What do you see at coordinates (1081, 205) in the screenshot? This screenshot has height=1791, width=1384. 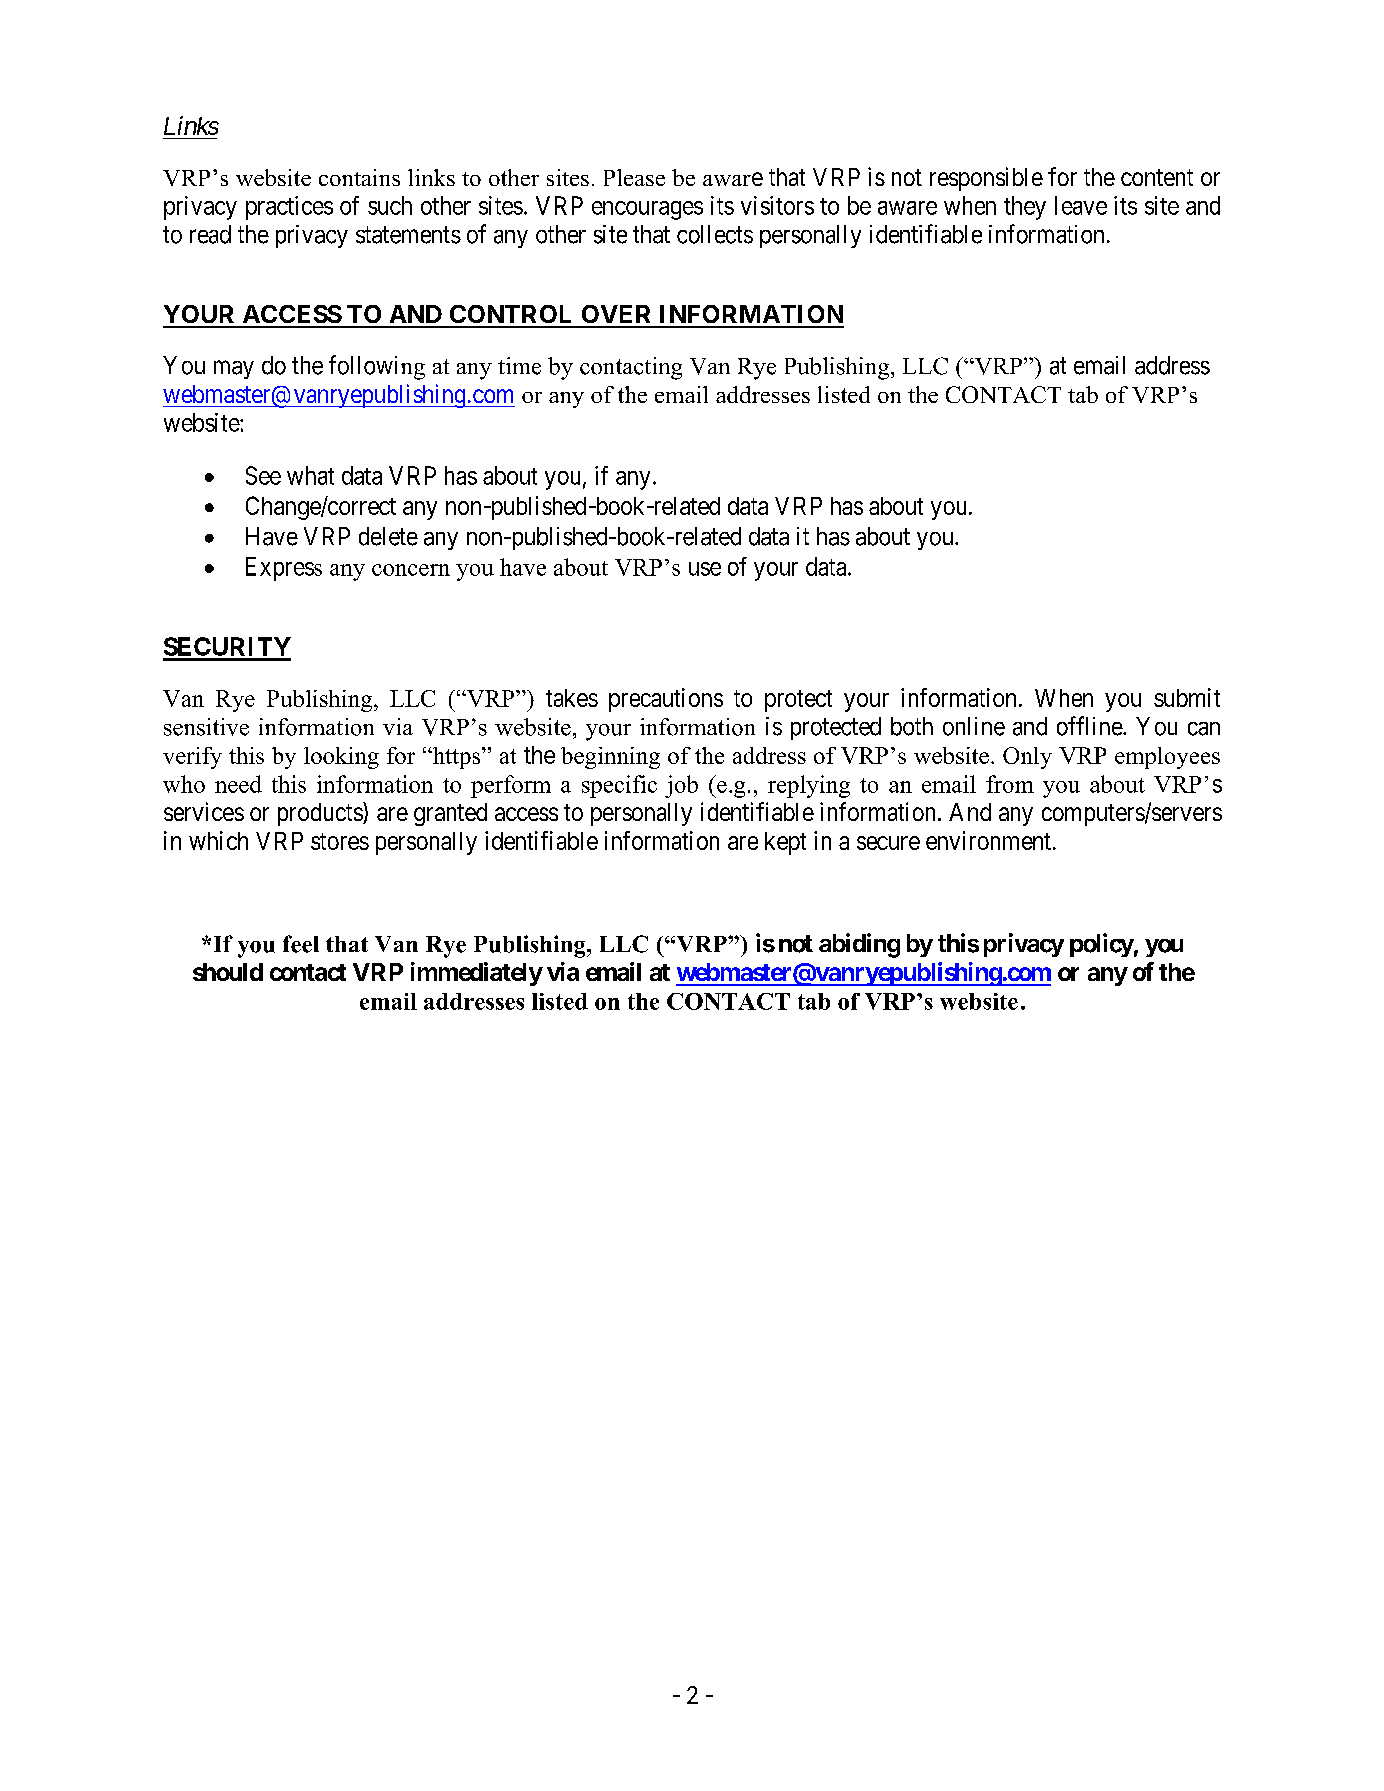 I see `leave` at bounding box center [1081, 205].
